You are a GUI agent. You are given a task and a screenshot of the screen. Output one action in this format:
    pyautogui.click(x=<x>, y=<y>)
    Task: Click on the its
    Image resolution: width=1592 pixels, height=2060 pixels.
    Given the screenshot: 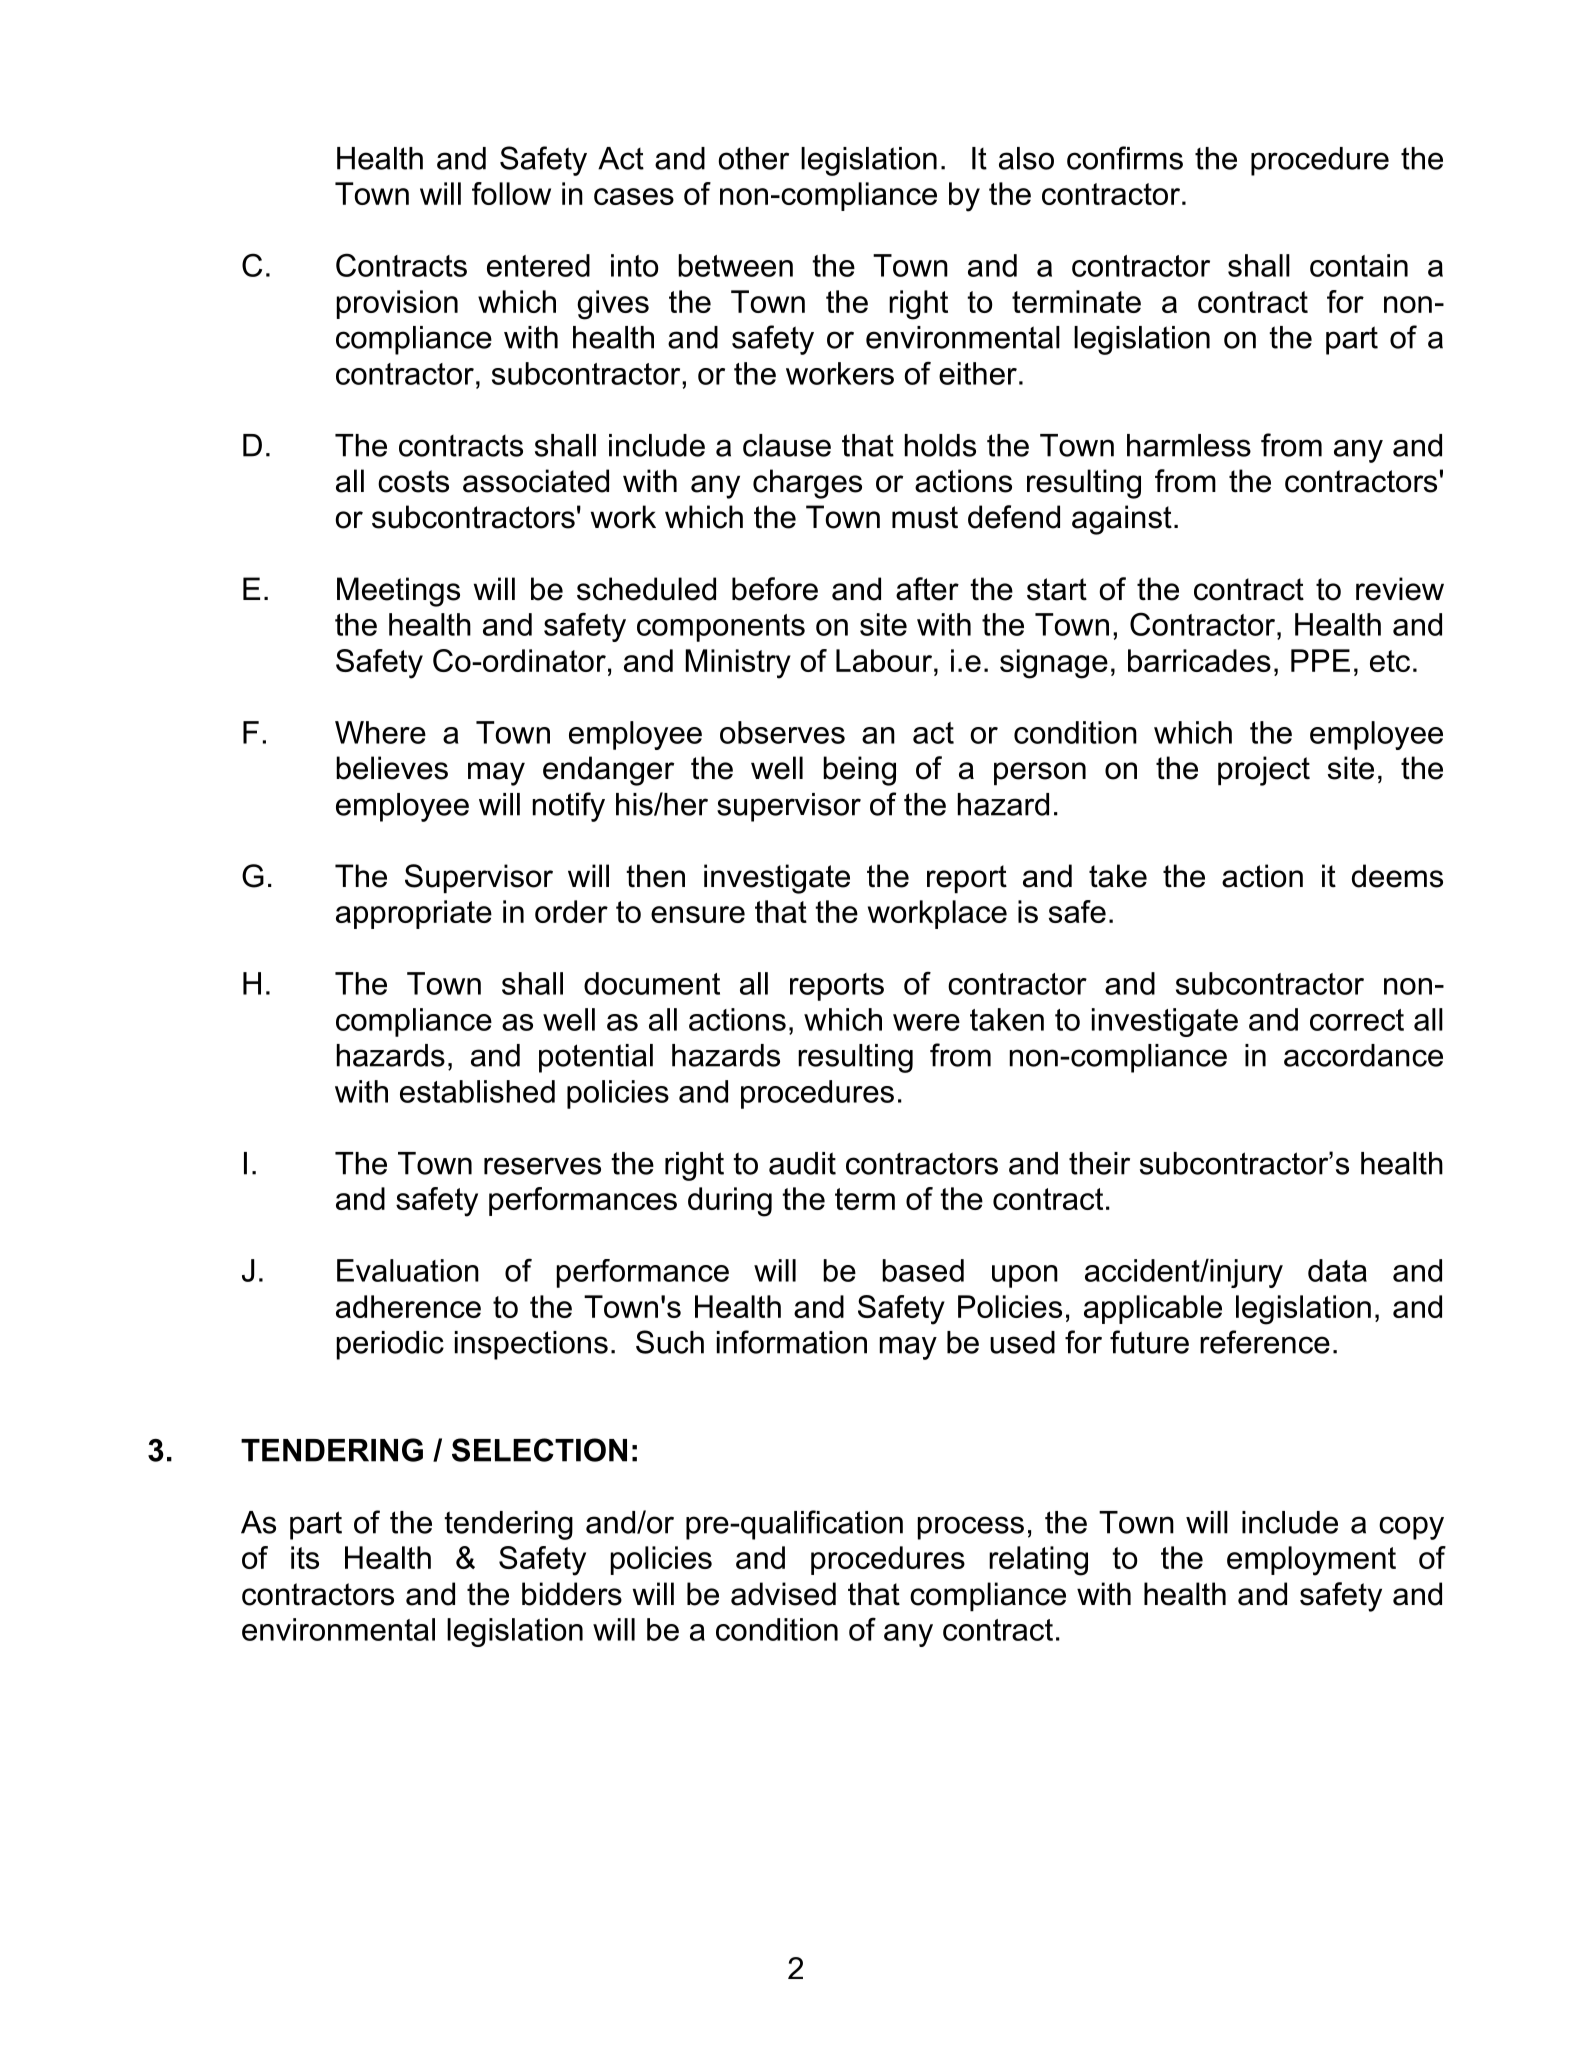 What is the action you would take?
    pyautogui.click(x=305, y=1557)
